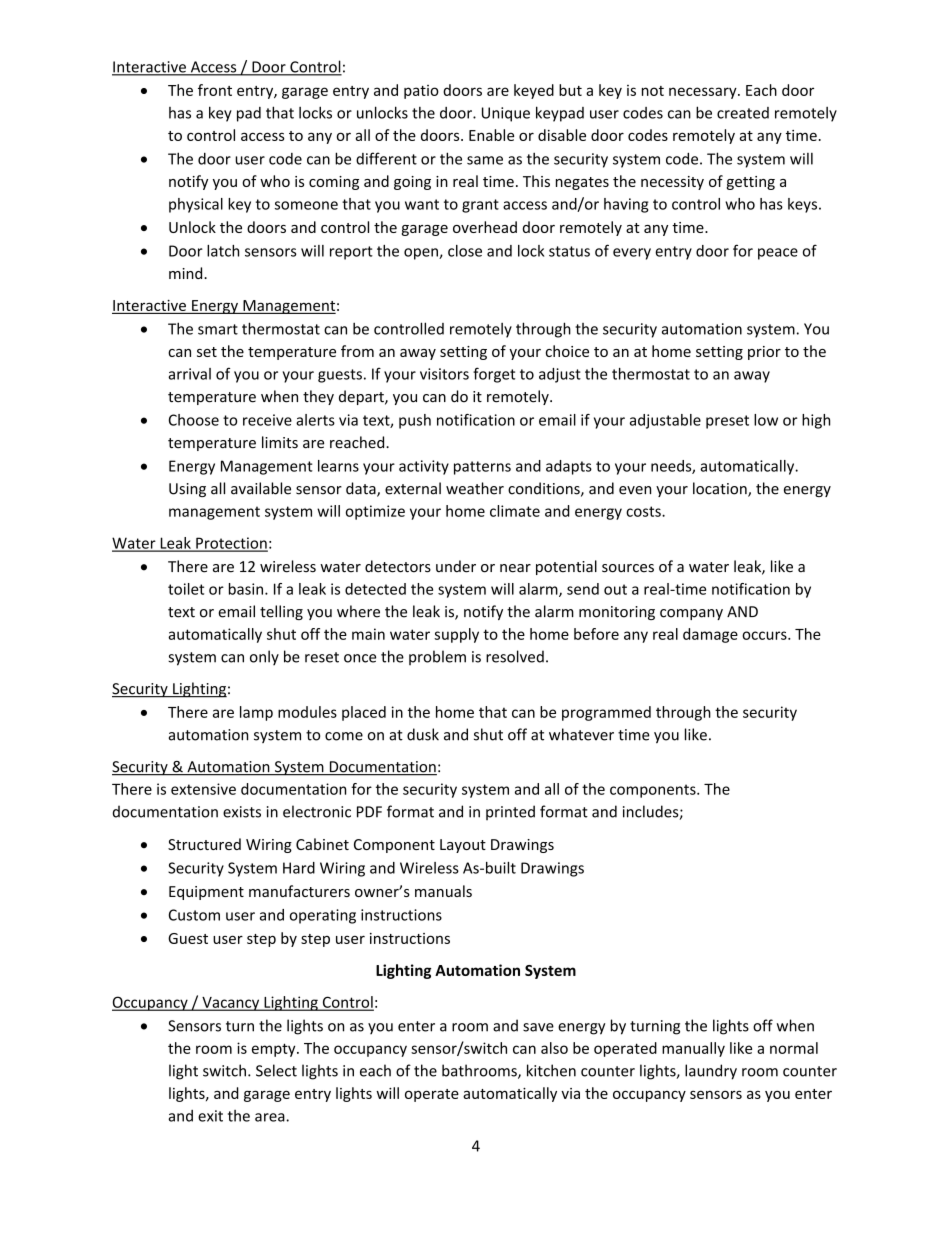 The image size is (952, 1233). I want to click on Unique, so click(506, 114).
